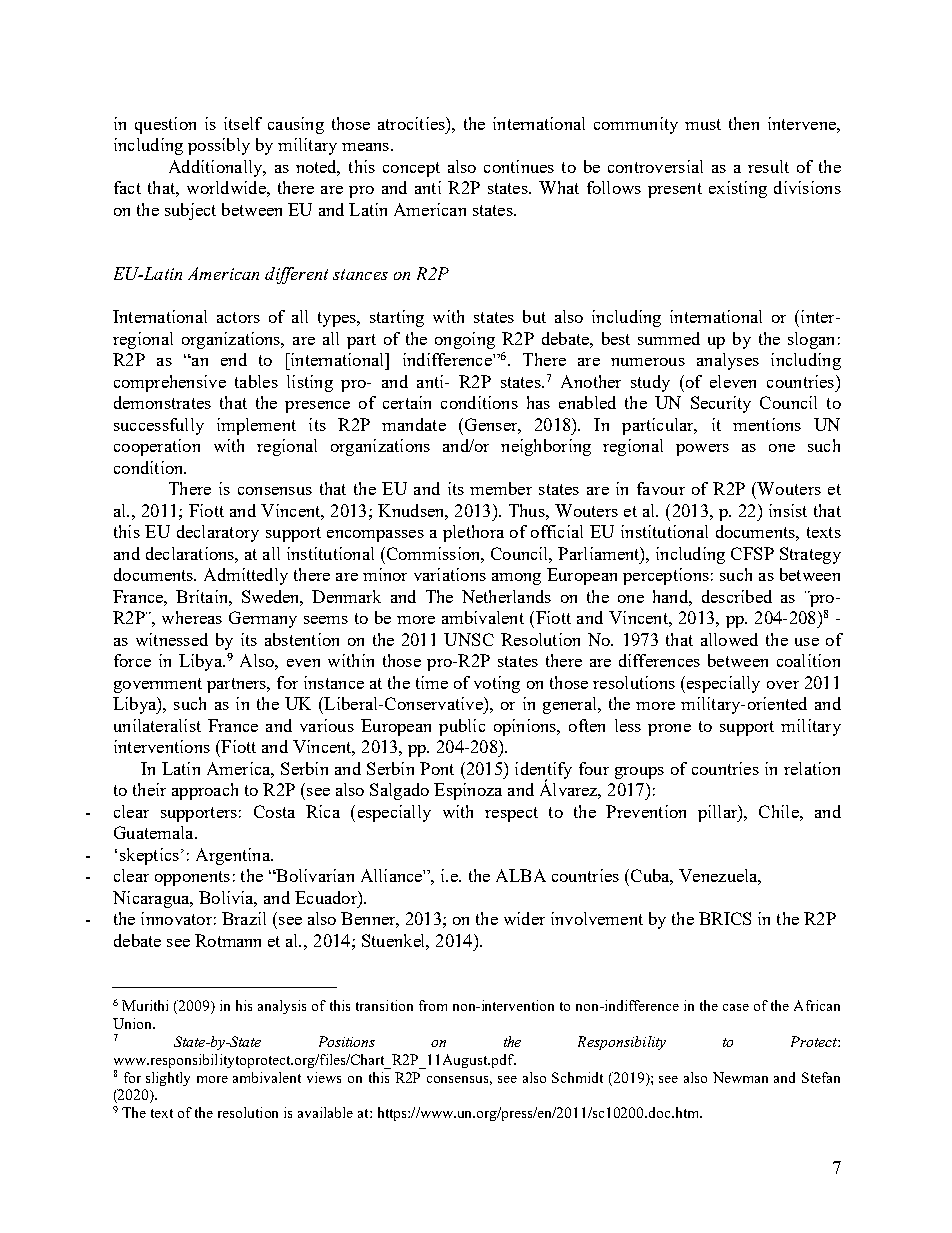  What do you see at coordinates (170, 383) in the page?
I see `comprehensive` at bounding box center [170, 383].
